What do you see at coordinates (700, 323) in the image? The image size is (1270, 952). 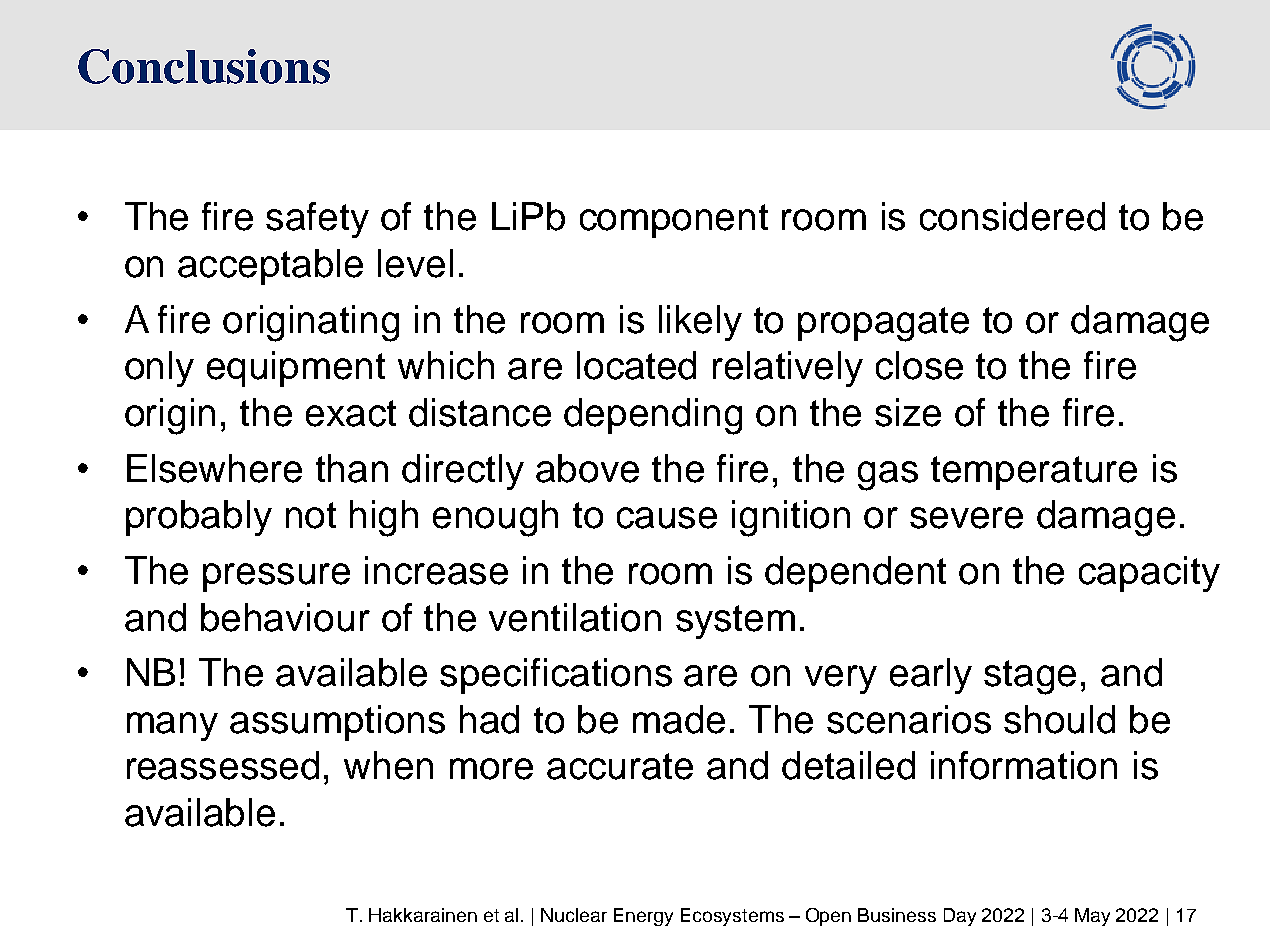 I see `likely` at bounding box center [700, 323].
